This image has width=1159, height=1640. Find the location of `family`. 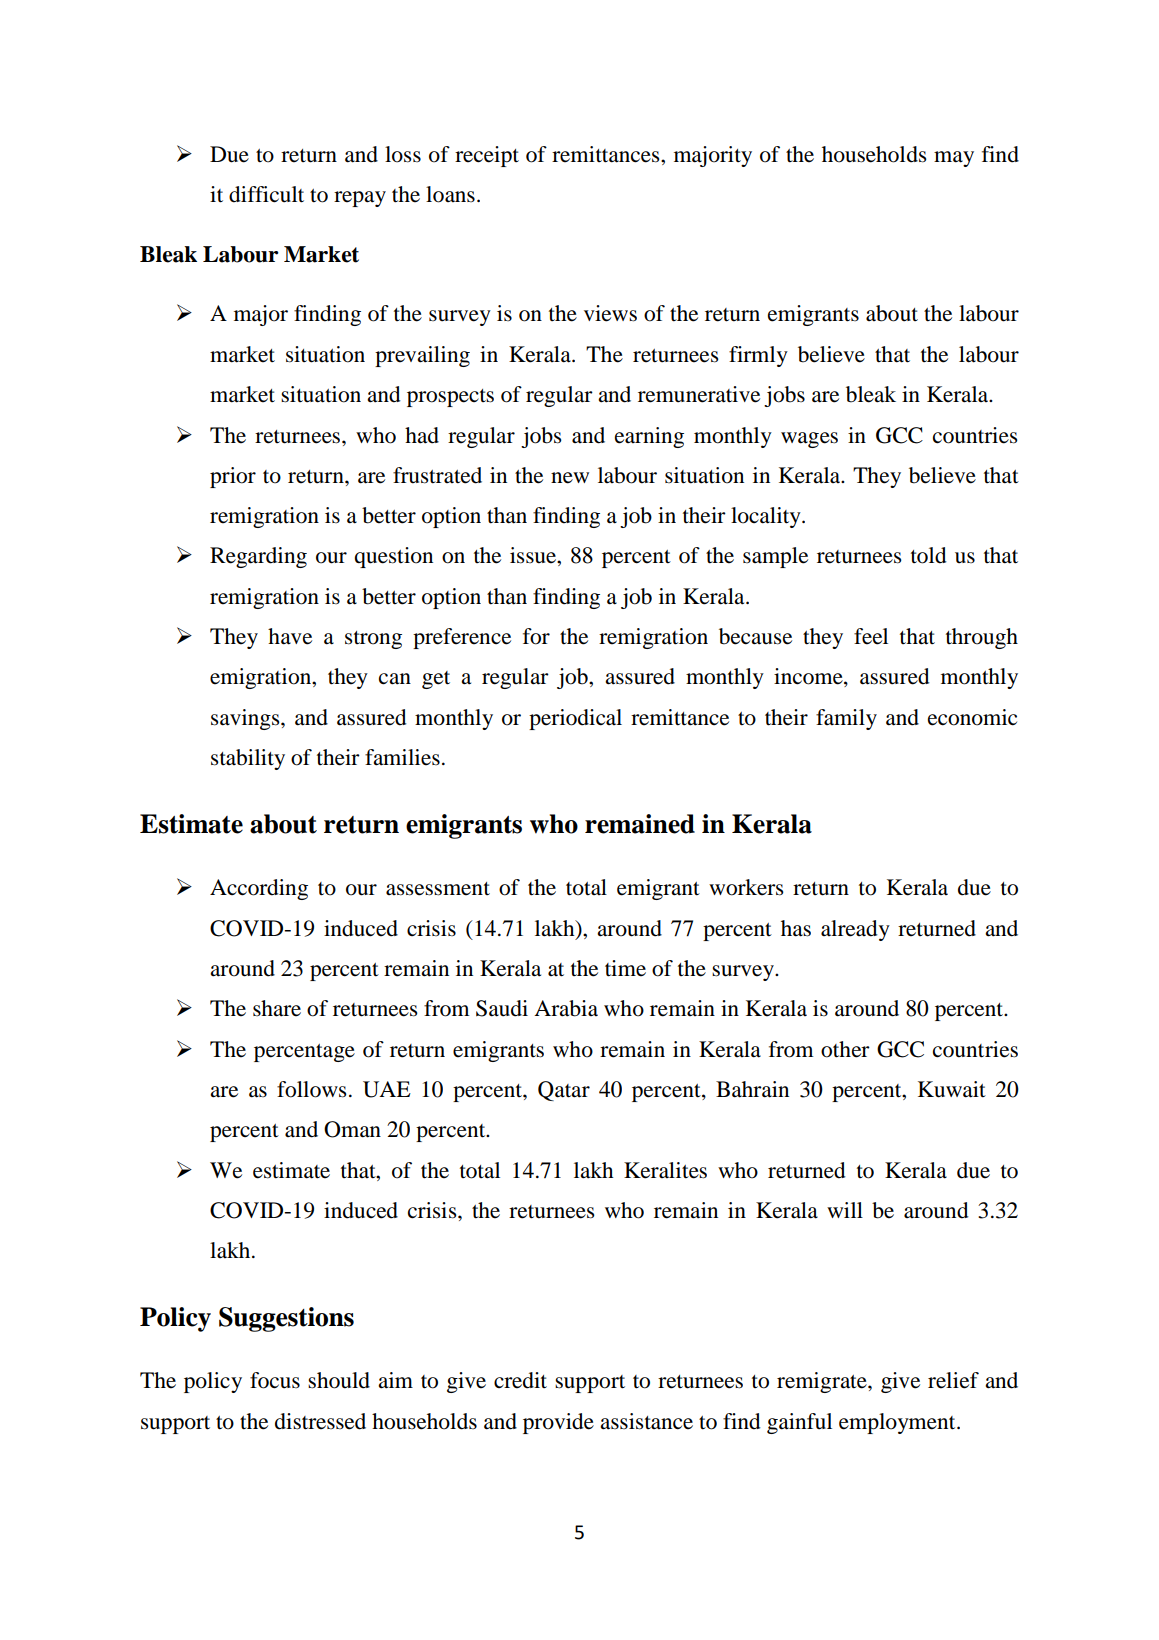

family is located at coordinates (846, 719).
